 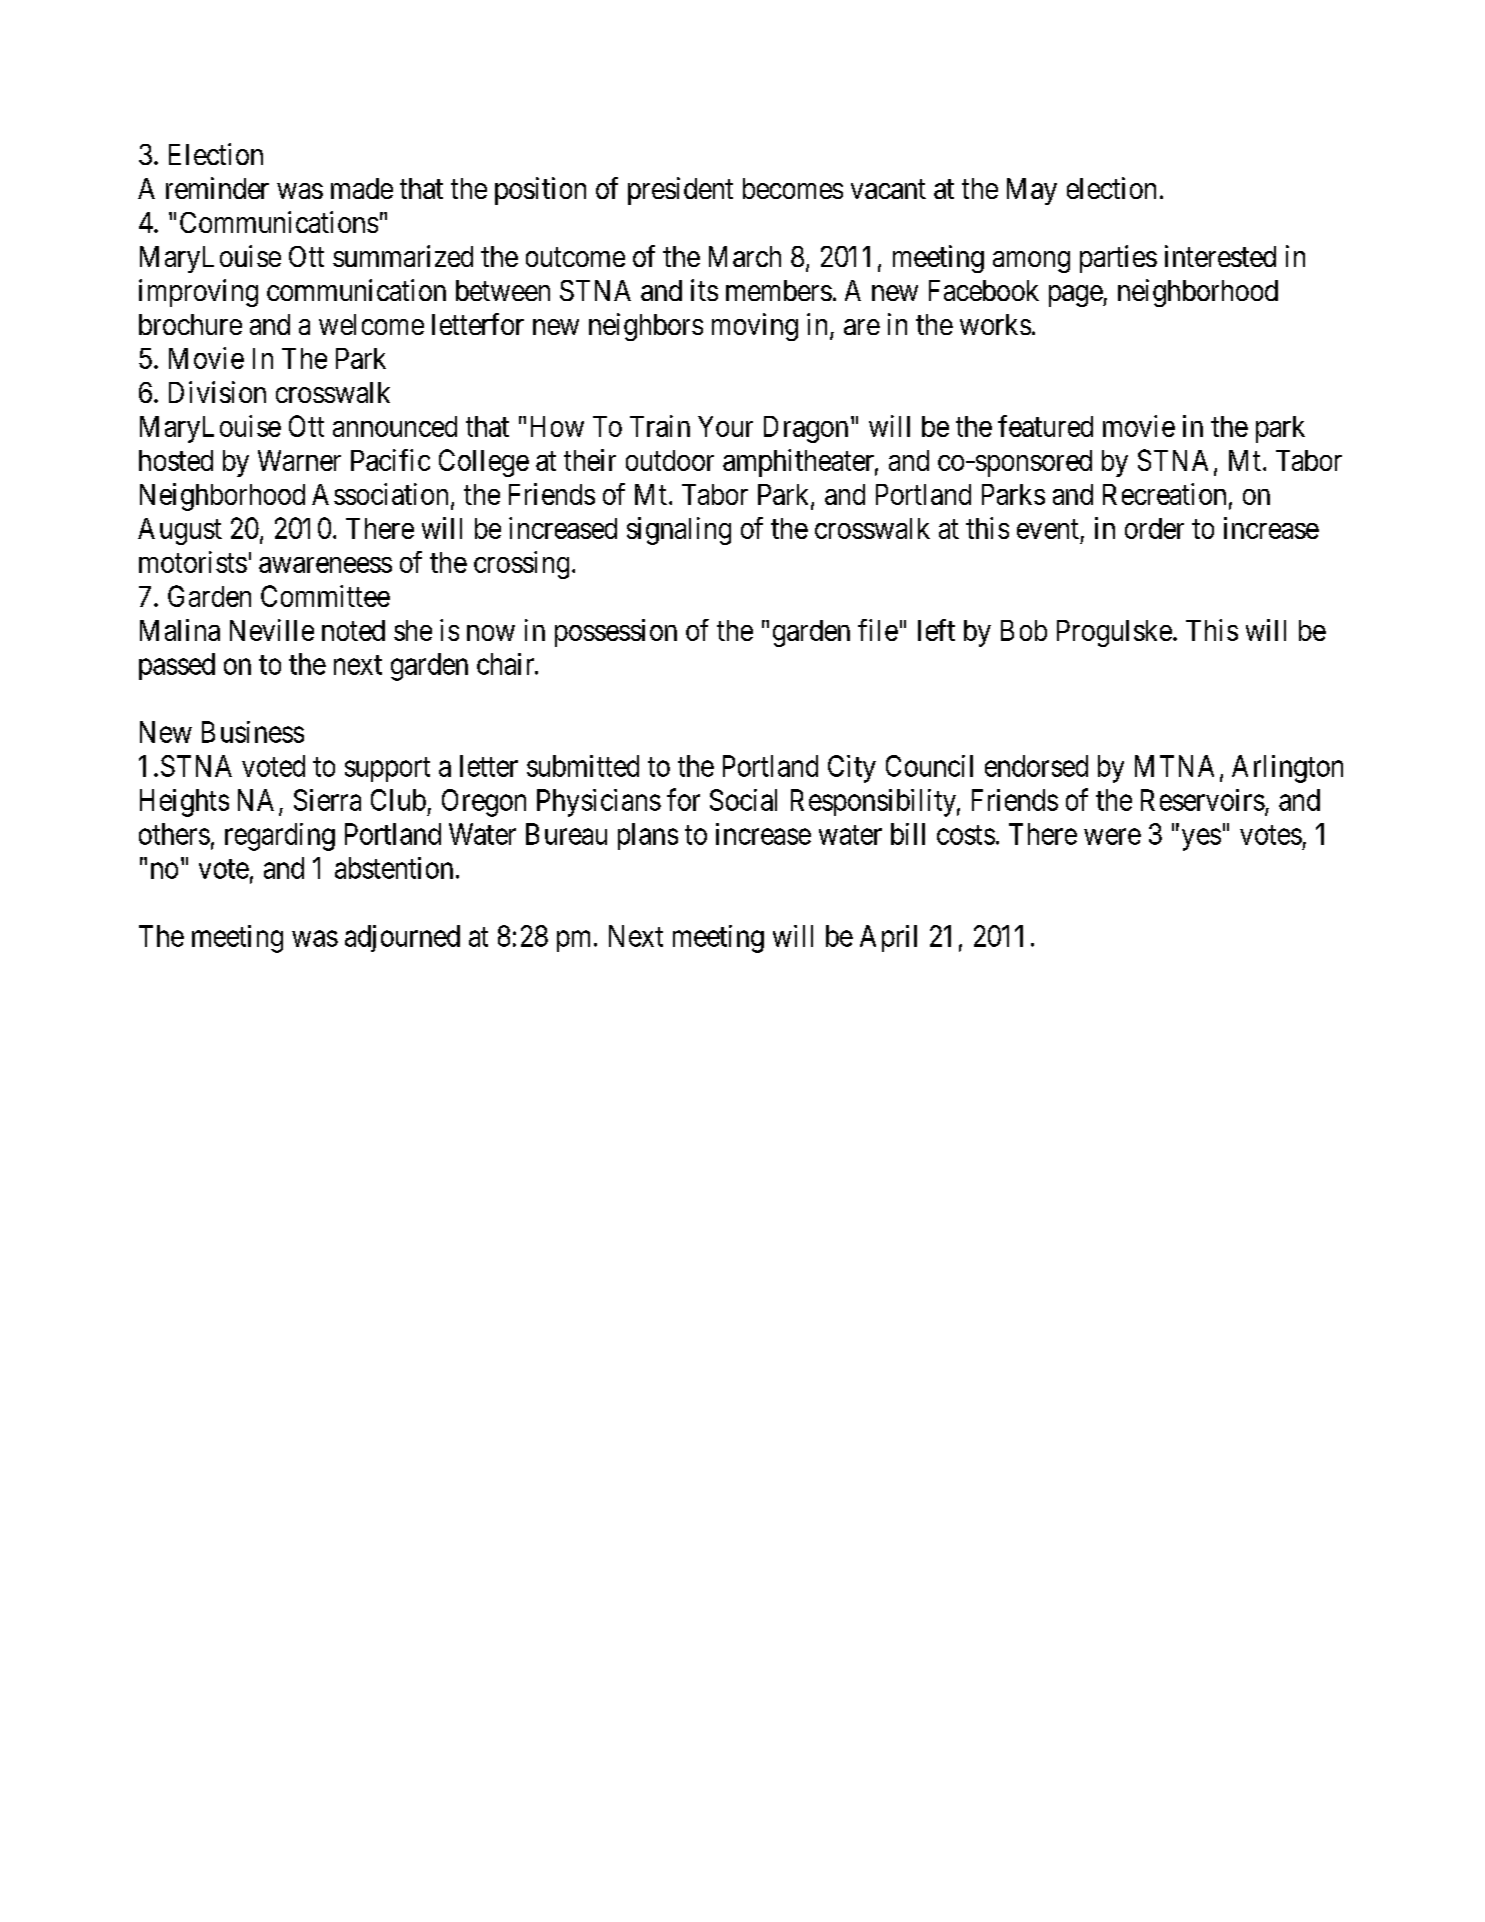 I want to click on Sierra, so click(x=327, y=800).
